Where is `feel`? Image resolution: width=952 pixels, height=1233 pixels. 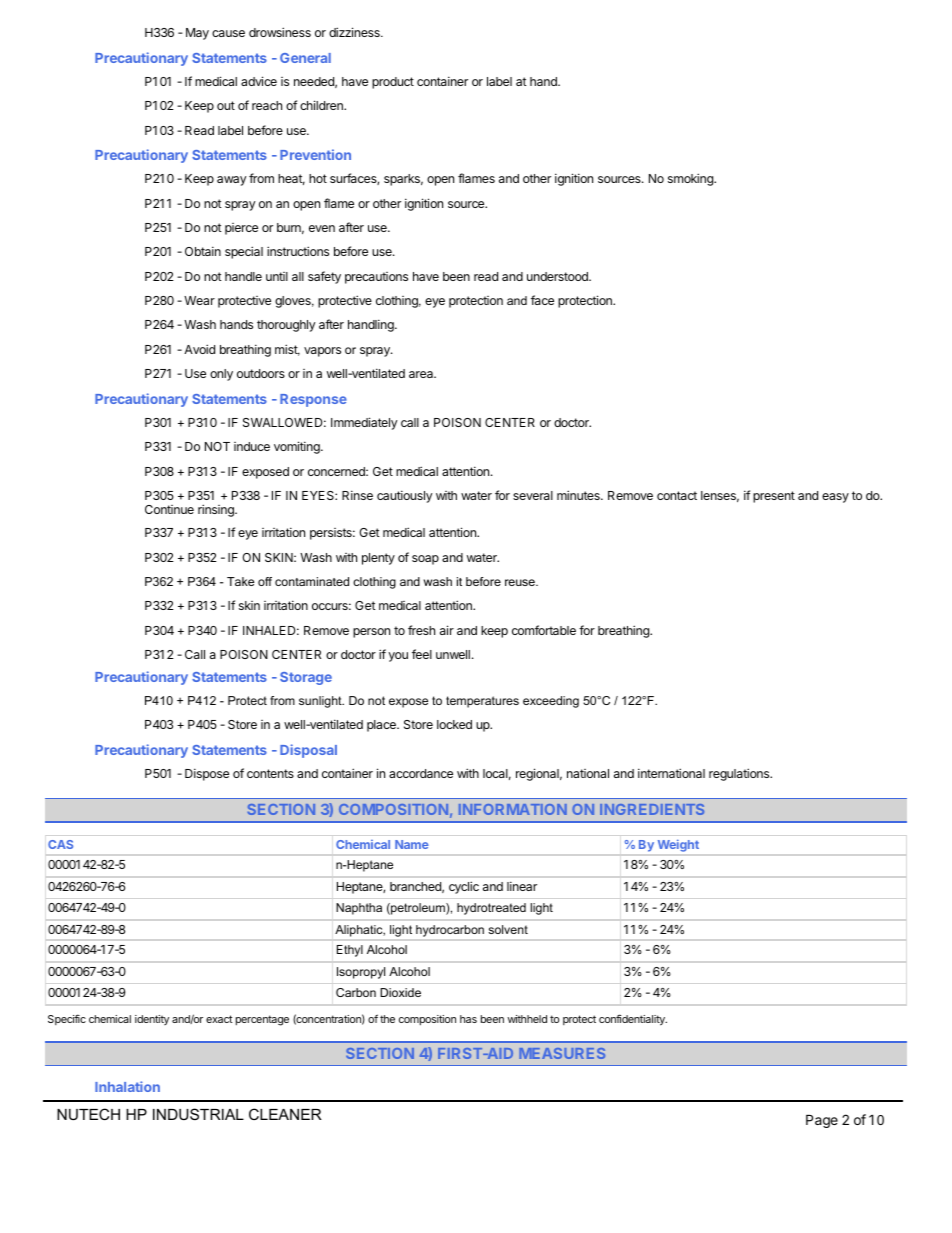
feel is located at coordinates (422, 654).
